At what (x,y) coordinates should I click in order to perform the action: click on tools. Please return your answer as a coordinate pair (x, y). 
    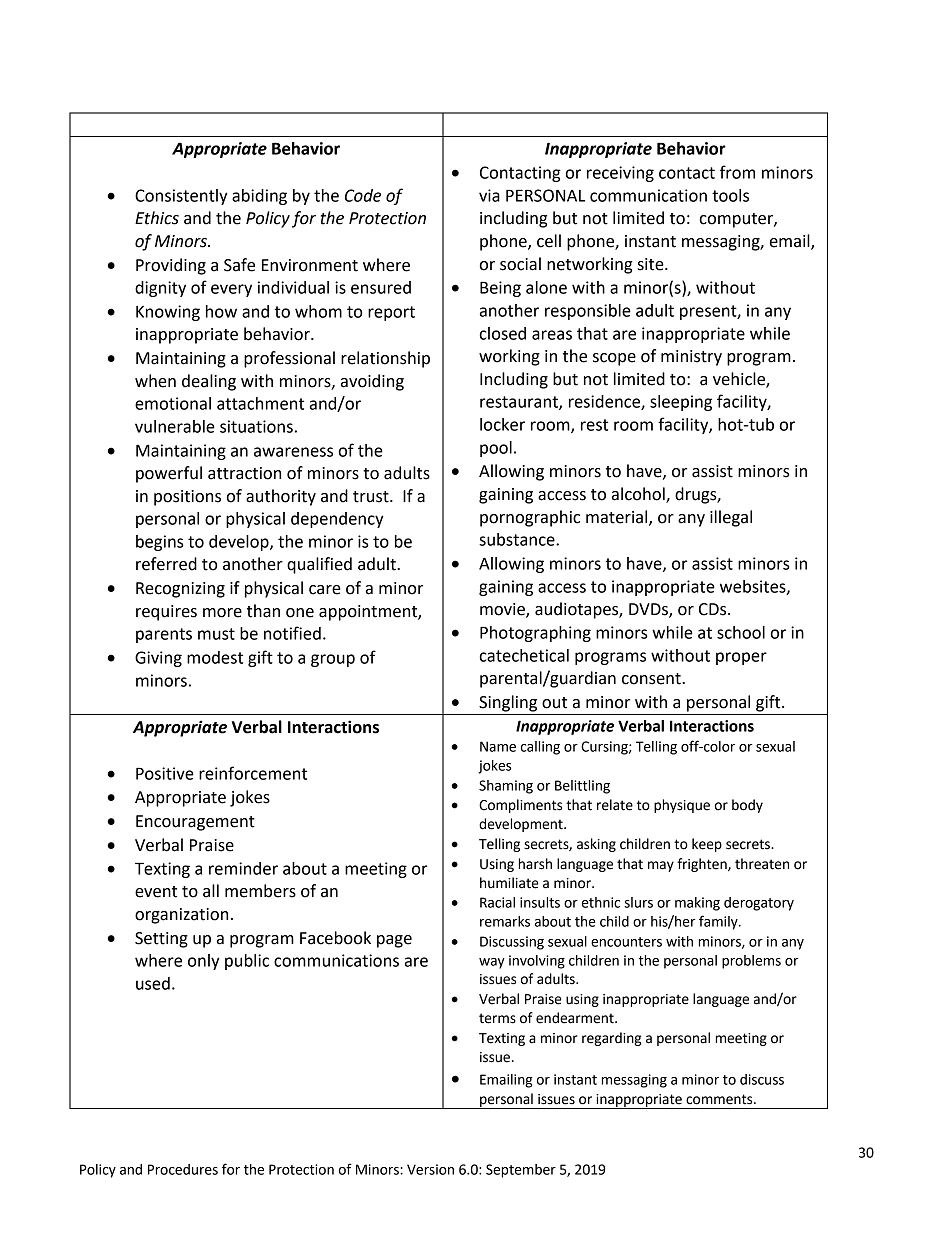
    Looking at the image, I should click on (730, 195).
